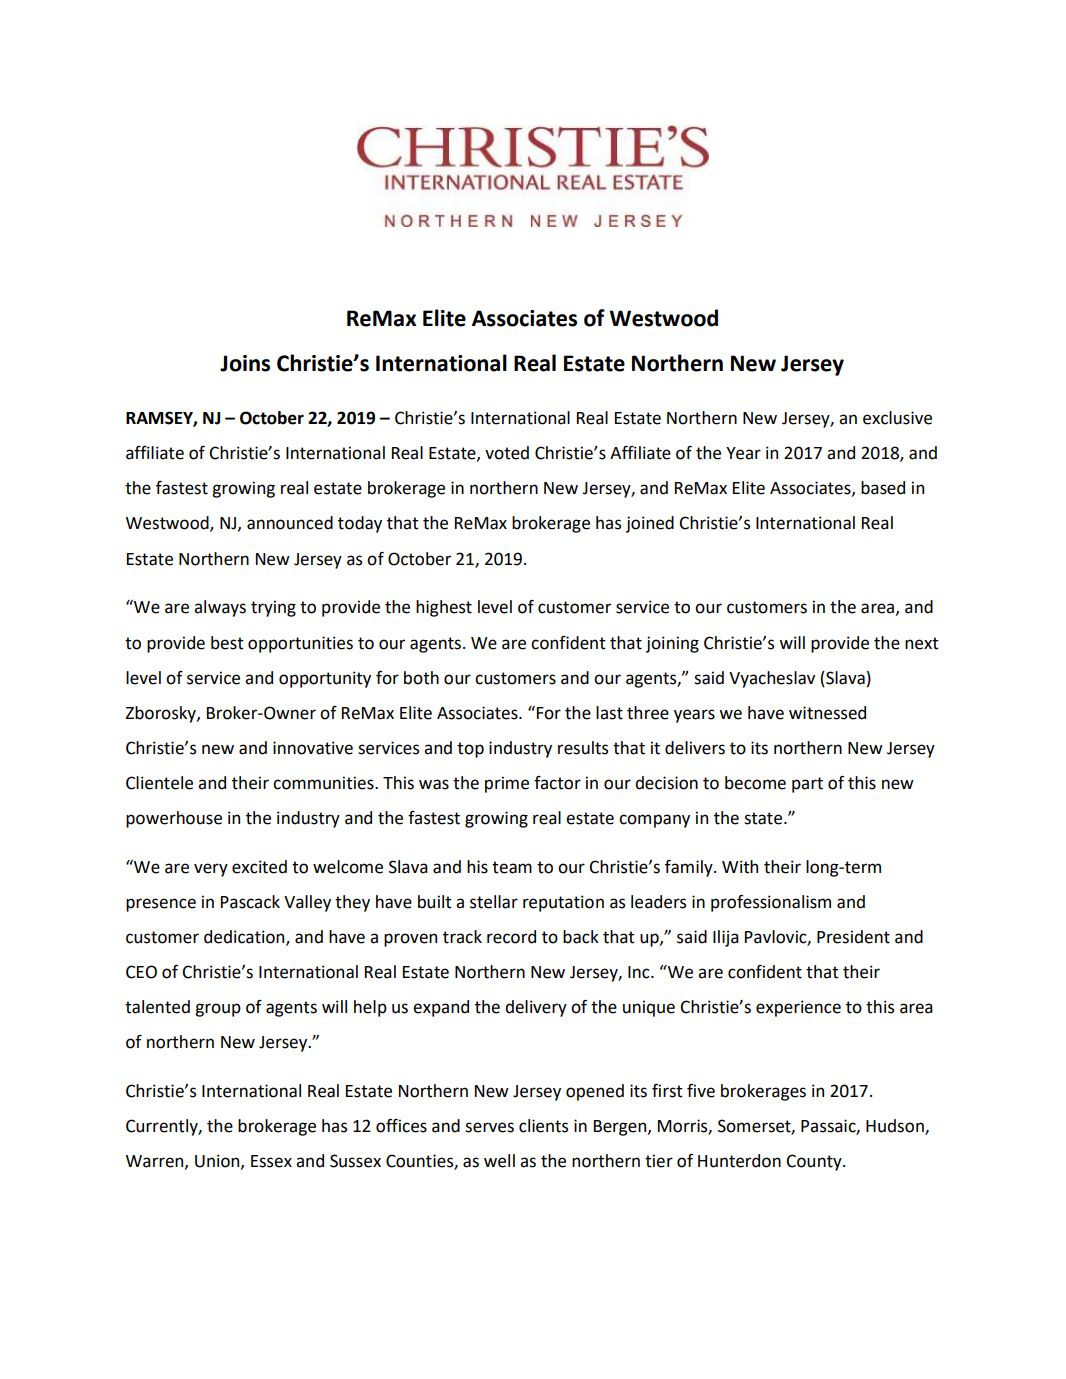 The width and height of the screenshot is (1066, 1379). What do you see at coordinates (220, 608) in the screenshot?
I see `always` at bounding box center [220, 608].
